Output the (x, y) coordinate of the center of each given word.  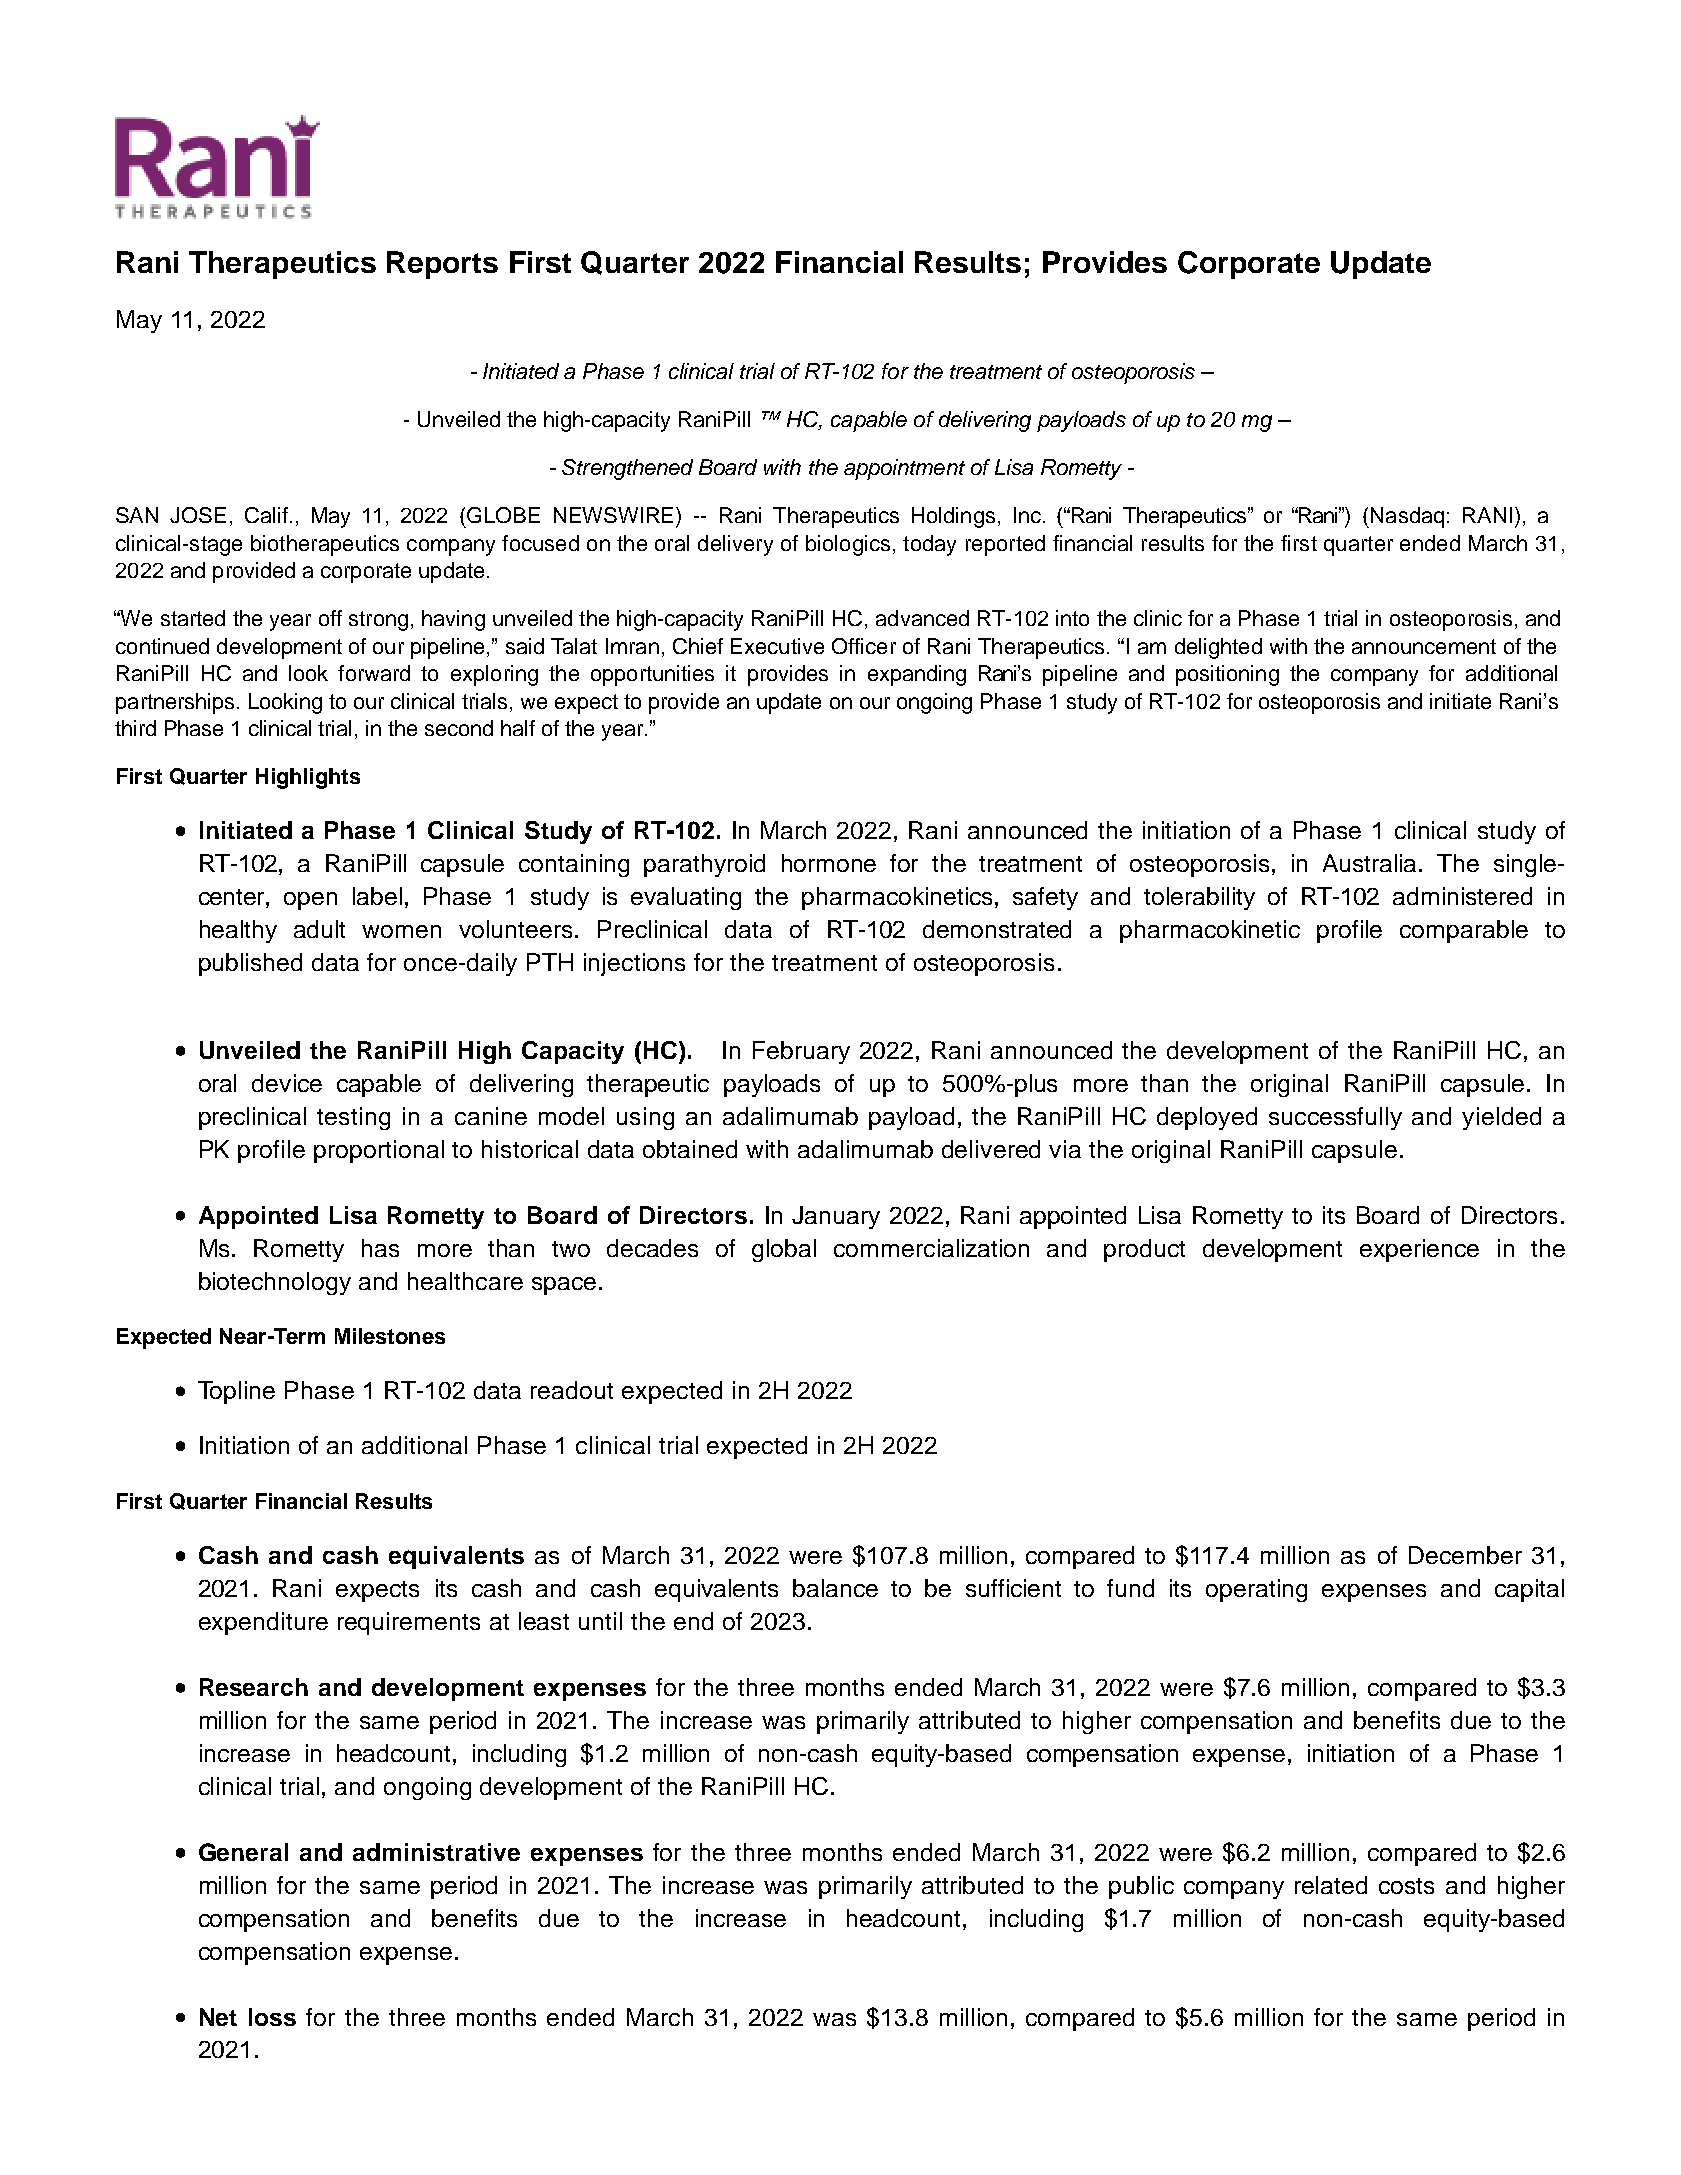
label (377, 896)
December (1465, 1555)
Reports (442, 265)
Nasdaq (1407, 517)
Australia (1371, 863)
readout (572, 1390)
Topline (236, 1392)
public (1141, 1887)
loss (272, 2017)
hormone (829, 863)
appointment (904, 469)
